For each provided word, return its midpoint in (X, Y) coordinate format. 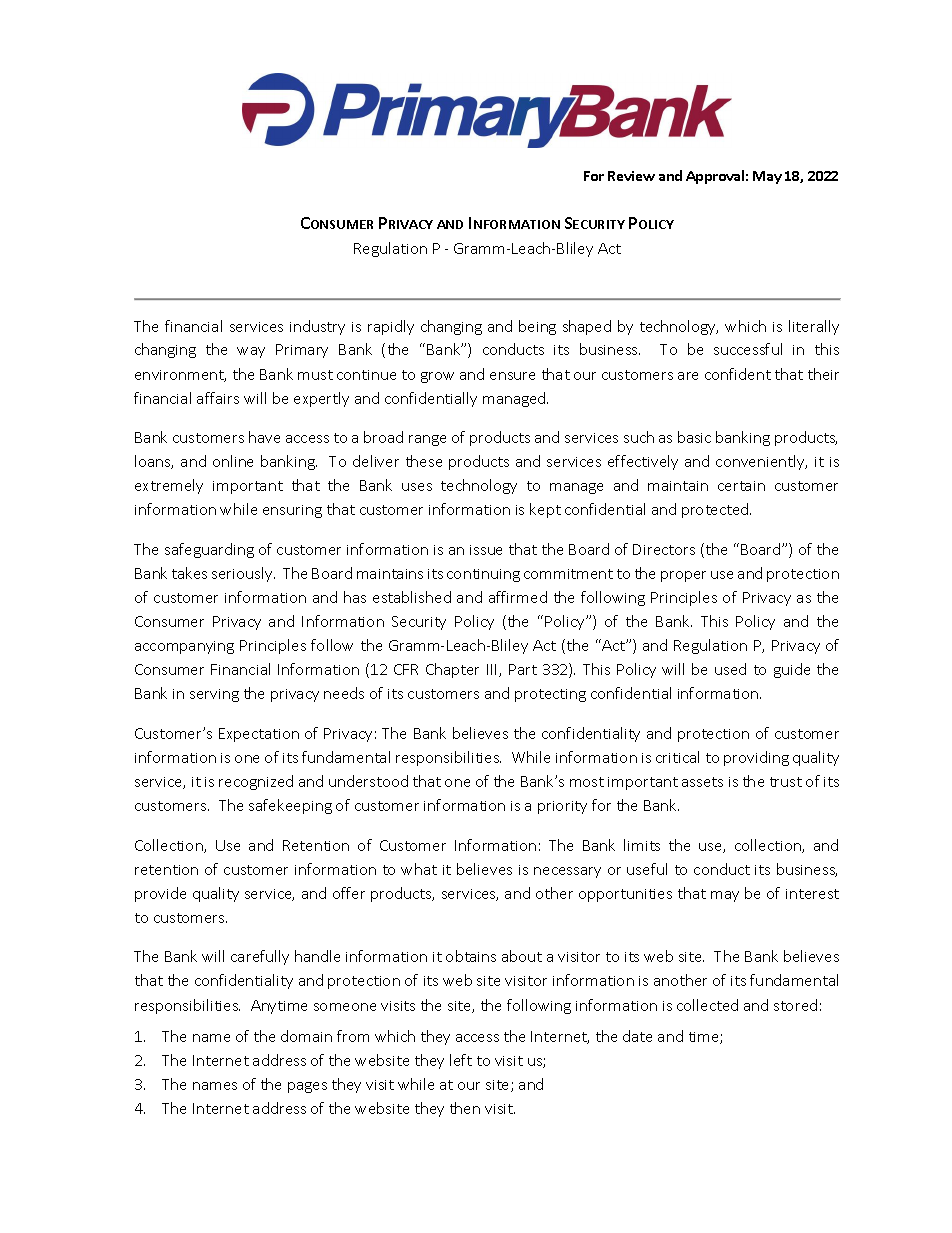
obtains (471, 956)
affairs (218, 398)
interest (812, 894)
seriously (243, 574)
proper (683, 576)
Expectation (259, 735)
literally (814, 327)
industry (317, 327)
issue (486, 550)
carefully (260, 957)
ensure (512, 376)
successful (748, 349)
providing (756, 758)
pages (307, 1087)
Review (631, 176)
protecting (550, 695)
